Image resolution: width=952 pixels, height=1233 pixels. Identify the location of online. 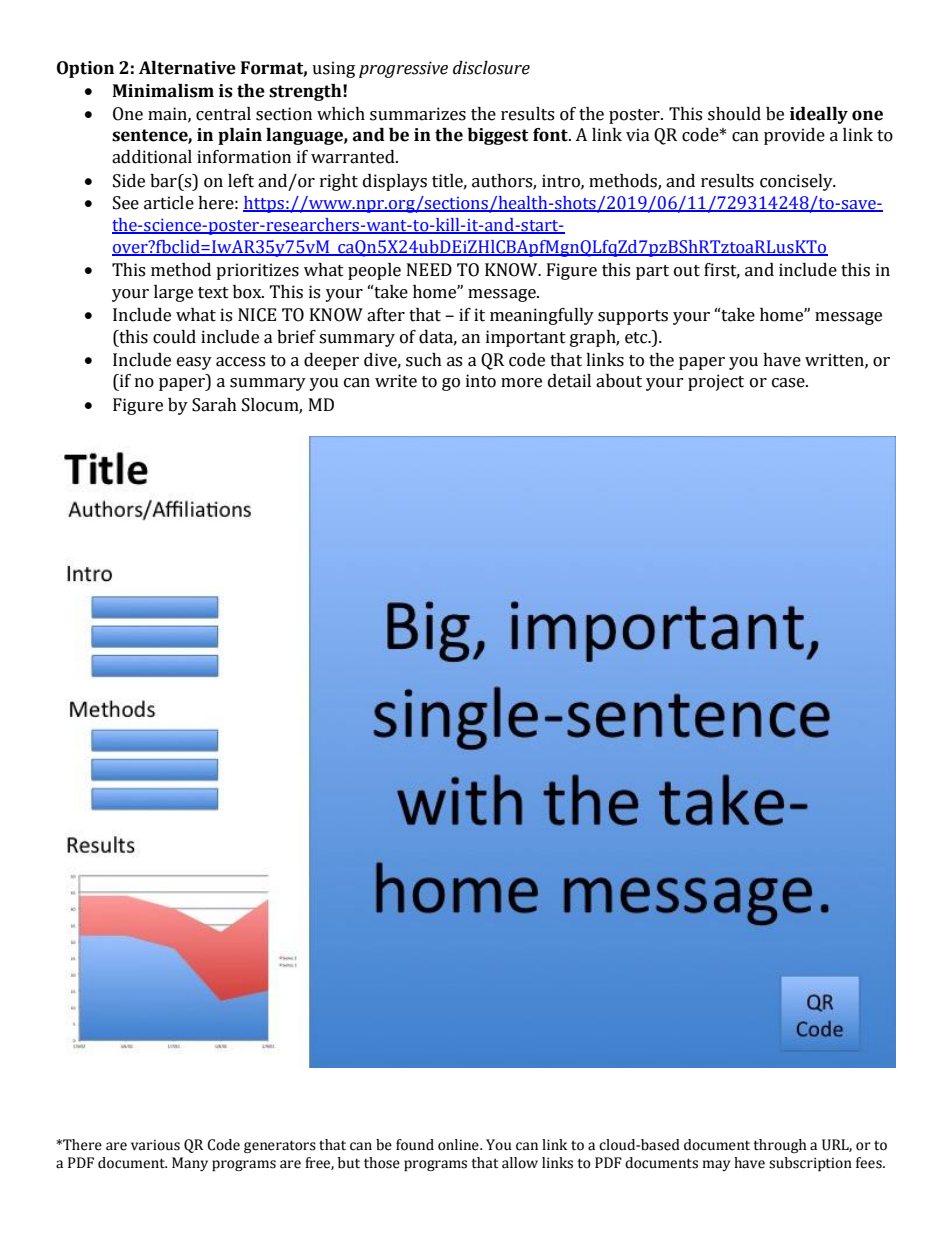
(459, 1145).
